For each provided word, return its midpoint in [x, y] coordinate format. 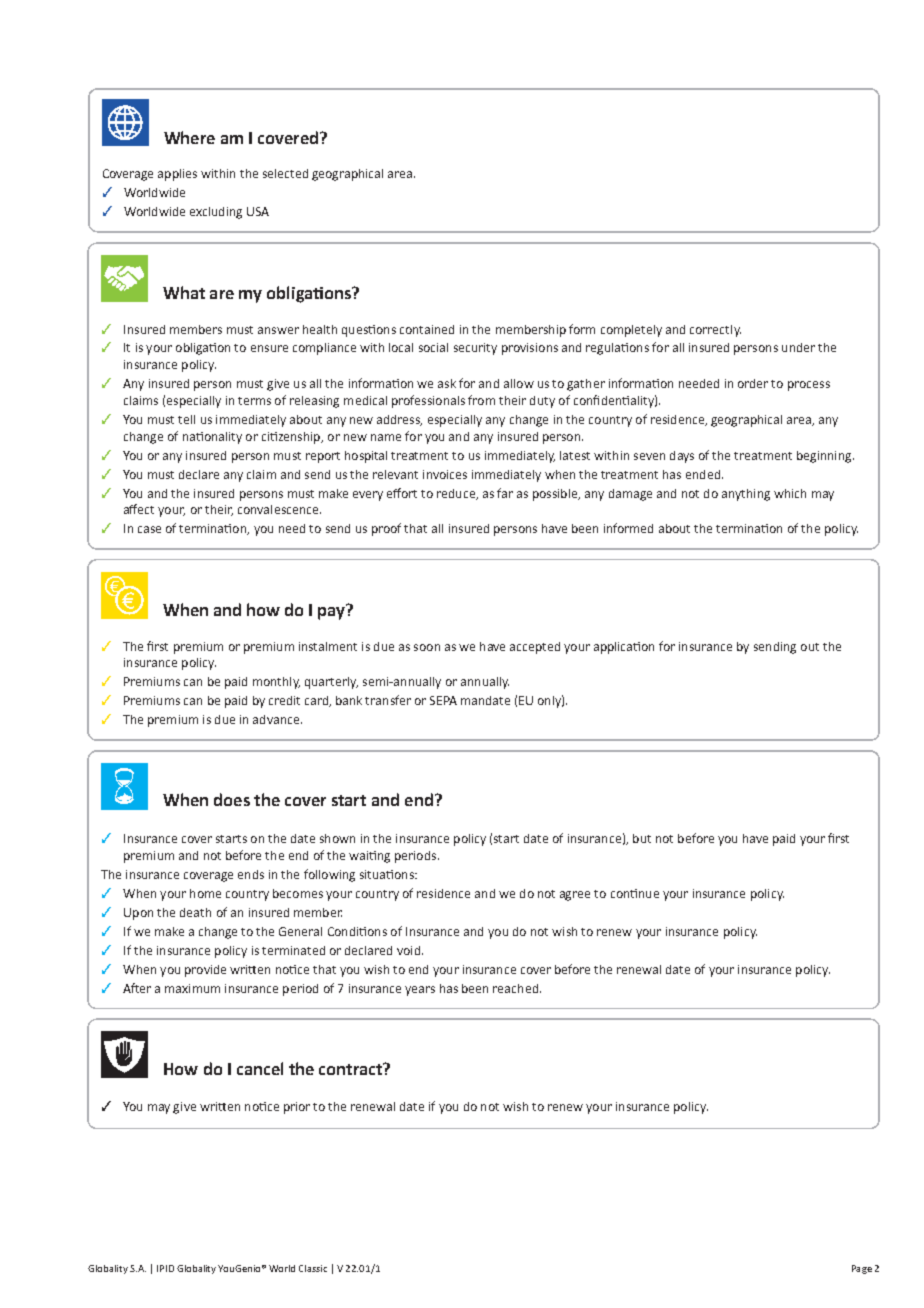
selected [285, 173]
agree [575, 896]
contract [351, 1069]
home [205, 893]
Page [862, 1269]
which [790, 493]
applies [177, 175]
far [505, 493]
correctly [715, 331]
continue [635, 893]
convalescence [279, 509]
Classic [313, 1268]
